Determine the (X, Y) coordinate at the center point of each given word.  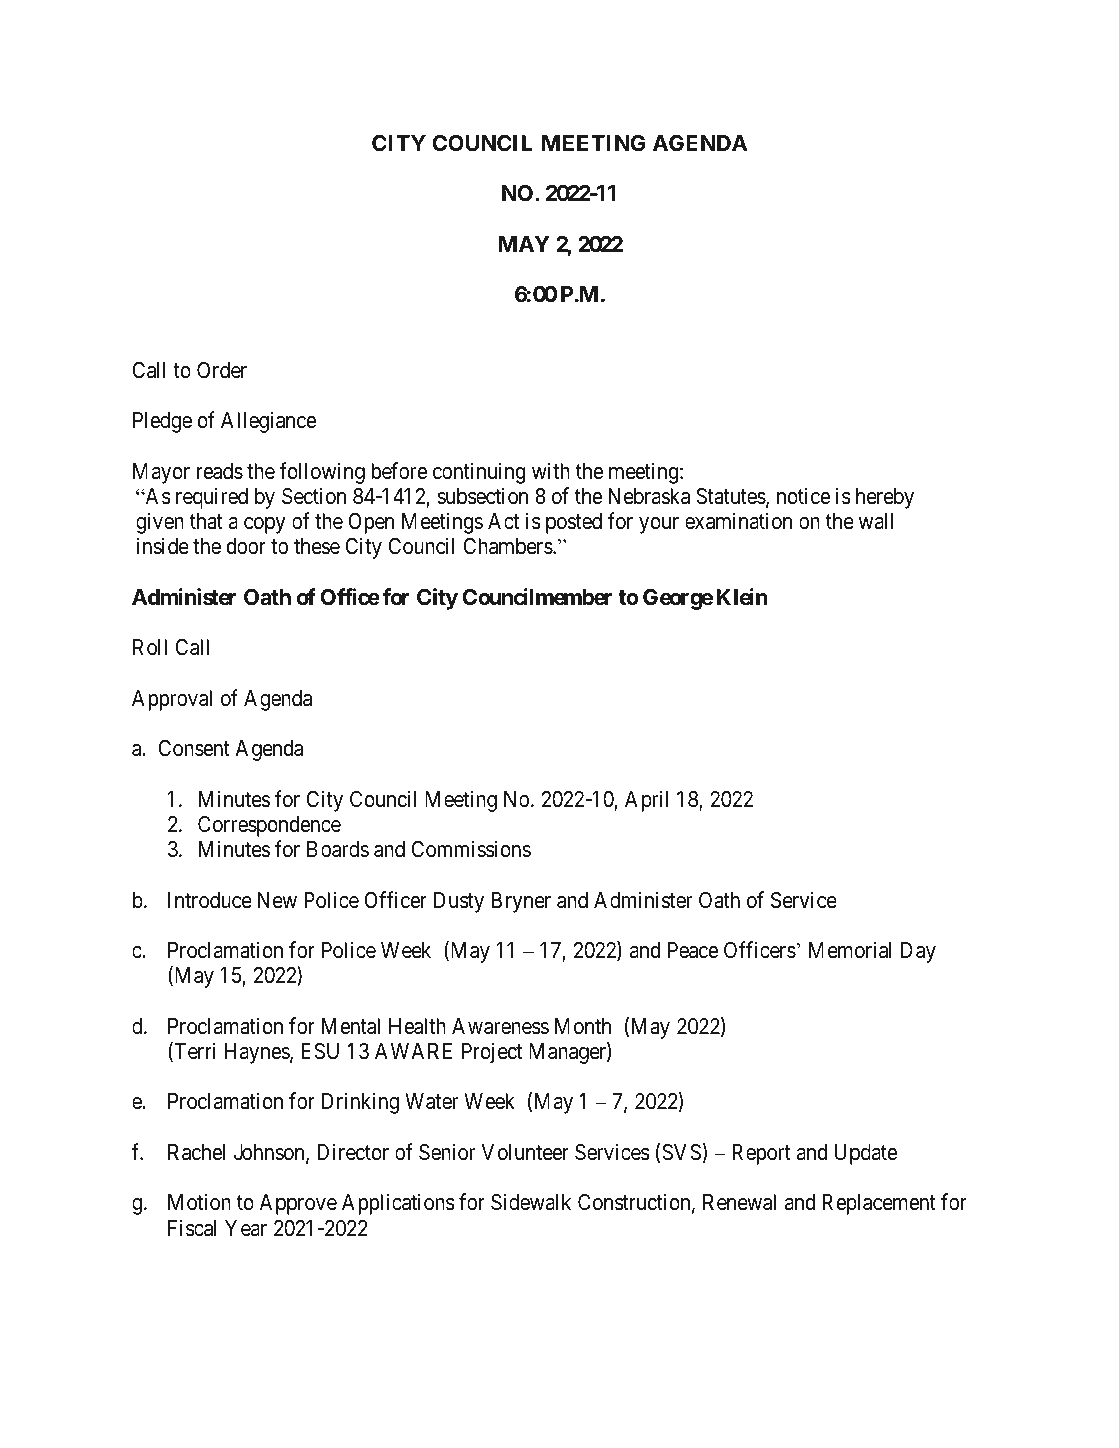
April (646, 801)
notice (803, 496)
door (246, 546)
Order (222, 370)
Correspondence (269, 826)
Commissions (471, 849)
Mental (351, 1026)
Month (583, 1026)
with (551, 470)
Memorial (850, 950)
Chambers (508, 546)
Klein (742, 596)
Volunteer (525, 1152)
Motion (199, 1201)
